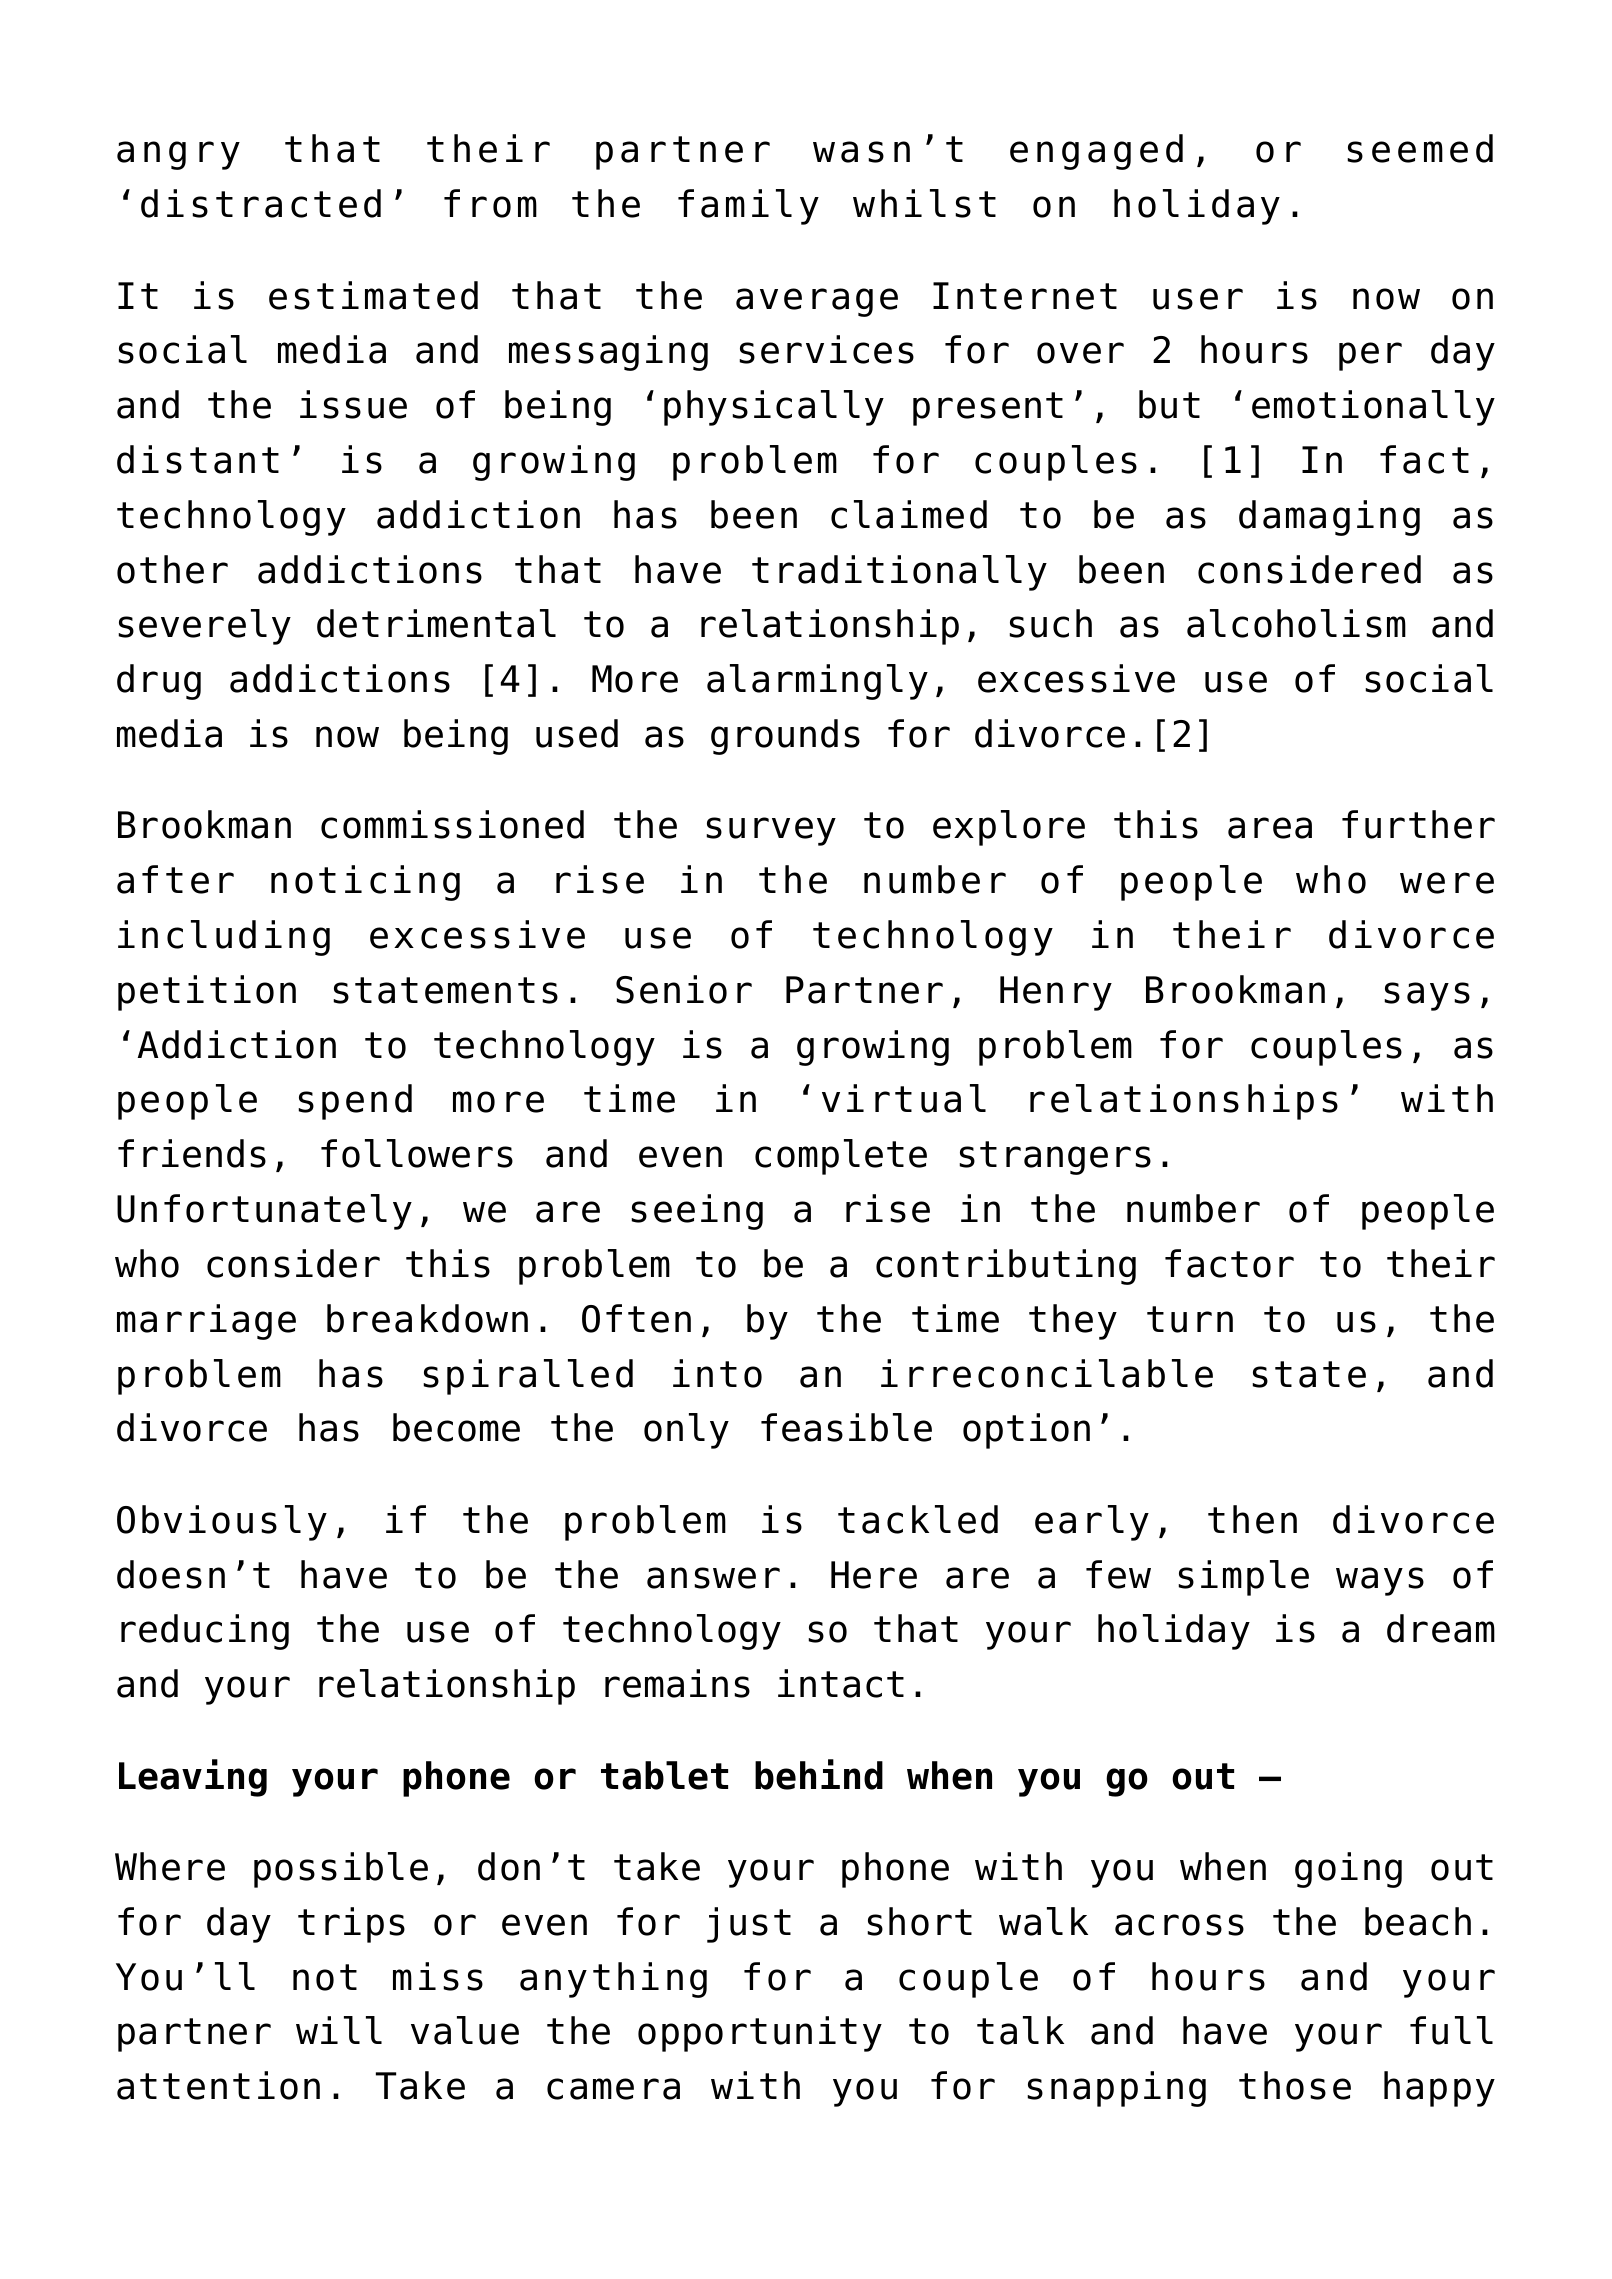 The width and height of the screenshot is (1612, 2279). What do you see at coordinates (841, 1157) in the screenshot?
I see `complete` at bounding box center [841, 1157].
